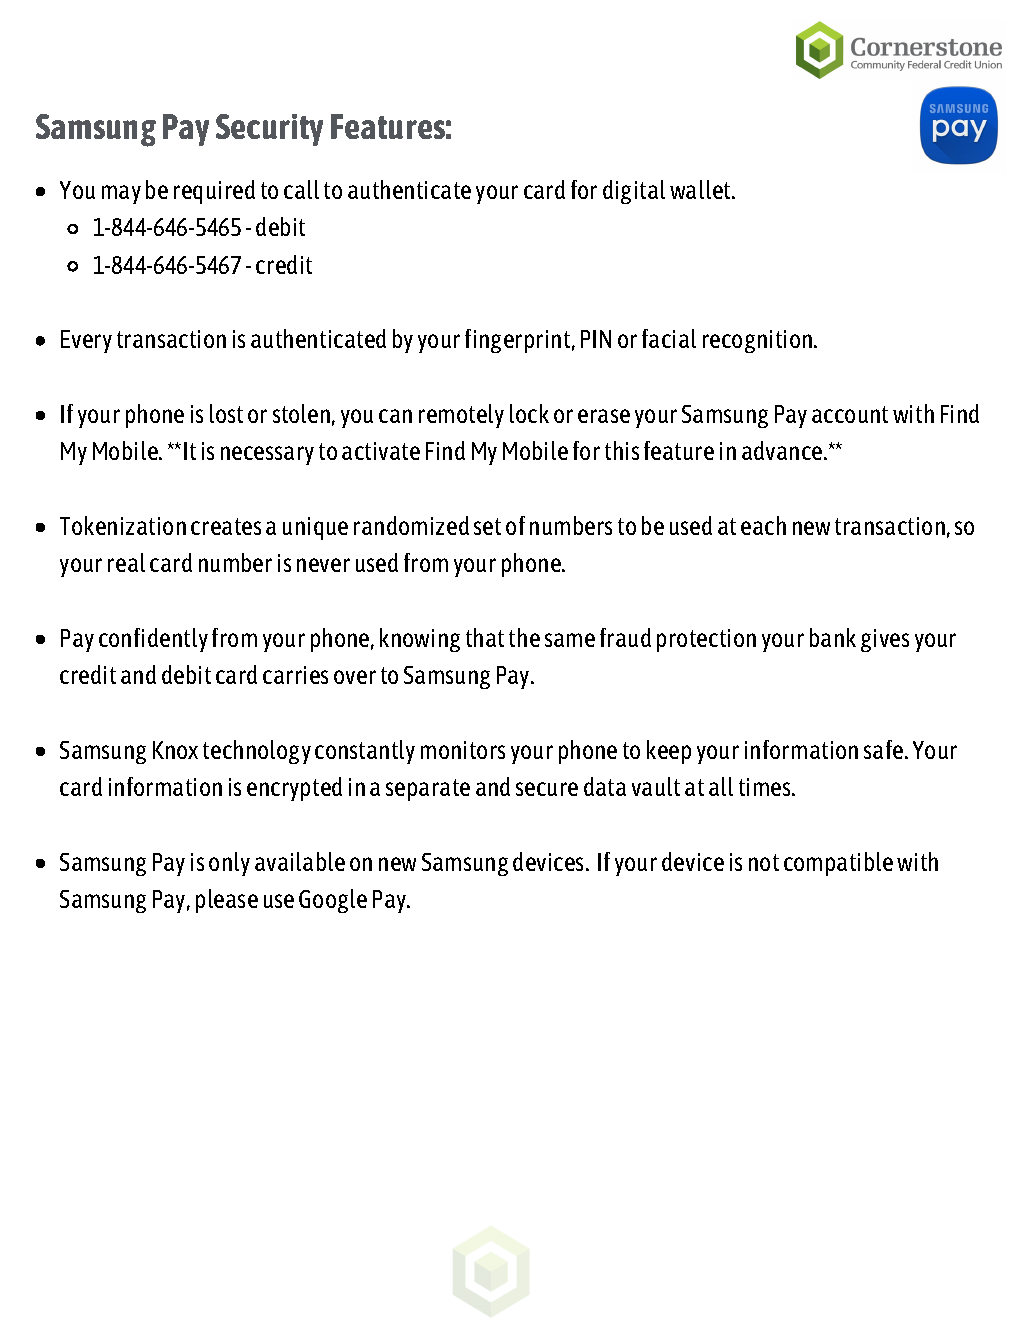 This document has width=1034, height=1338. Describe the element at coordinates (604, 416) in the document. I see `erase` at that location.
